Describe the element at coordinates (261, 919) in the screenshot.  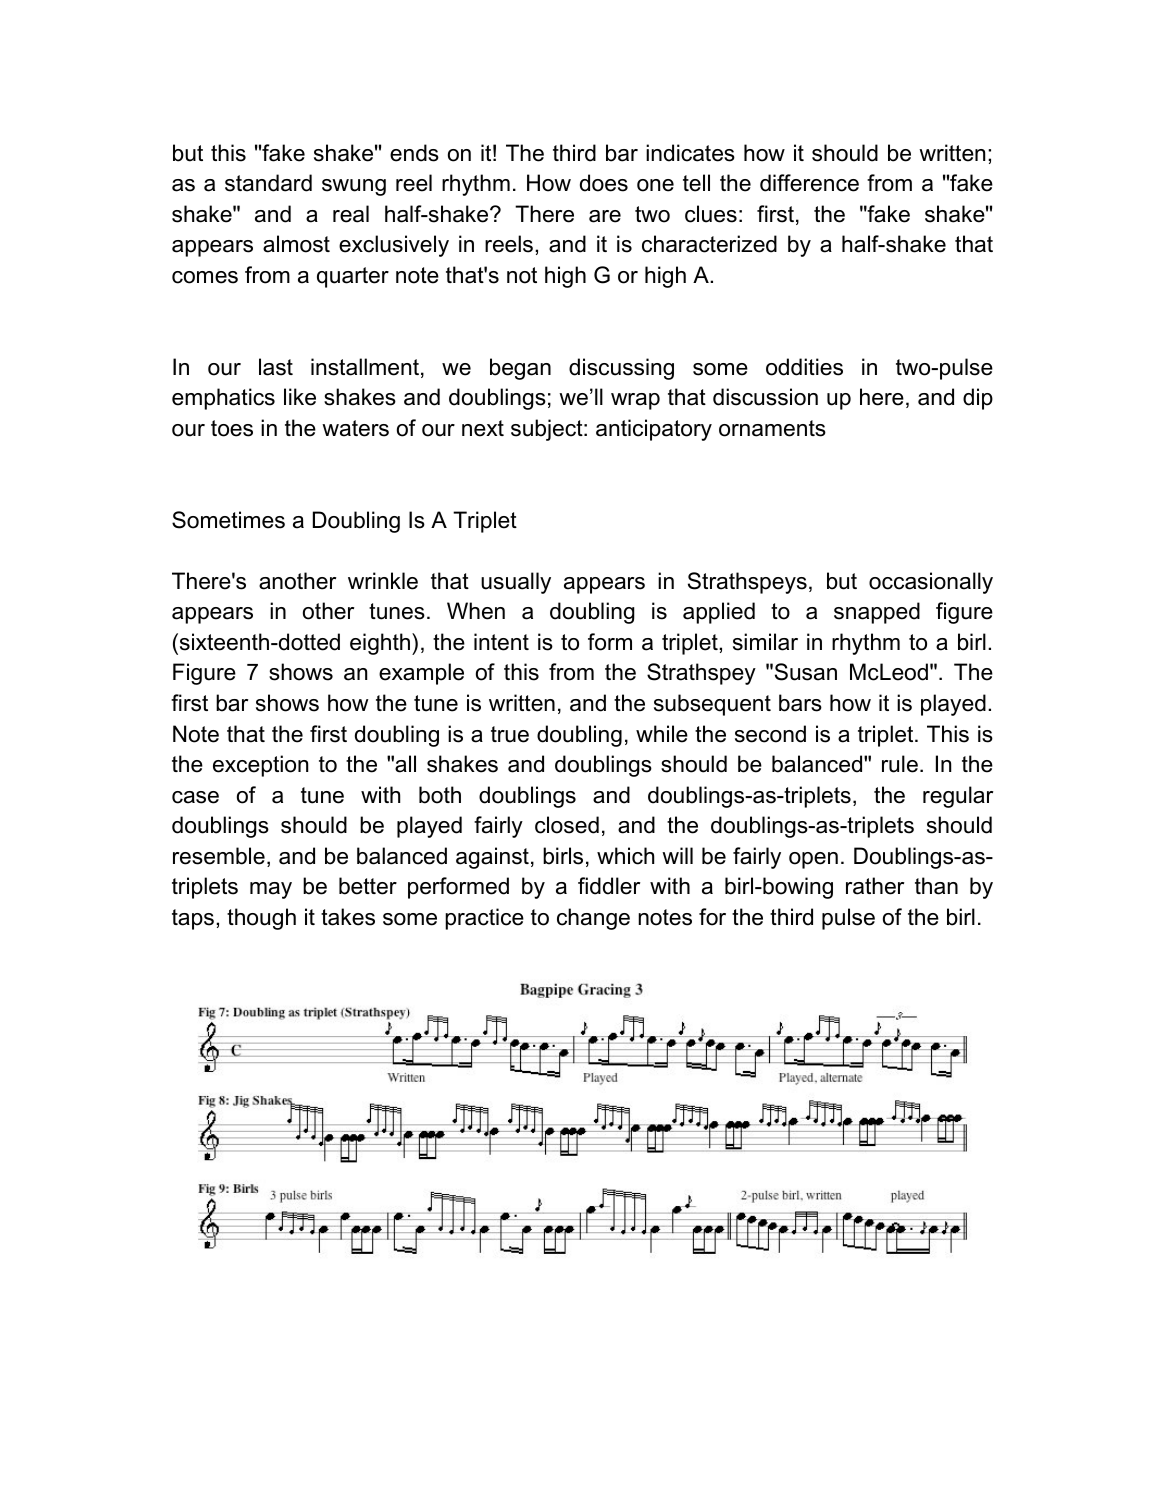
I see `though` at that location.
